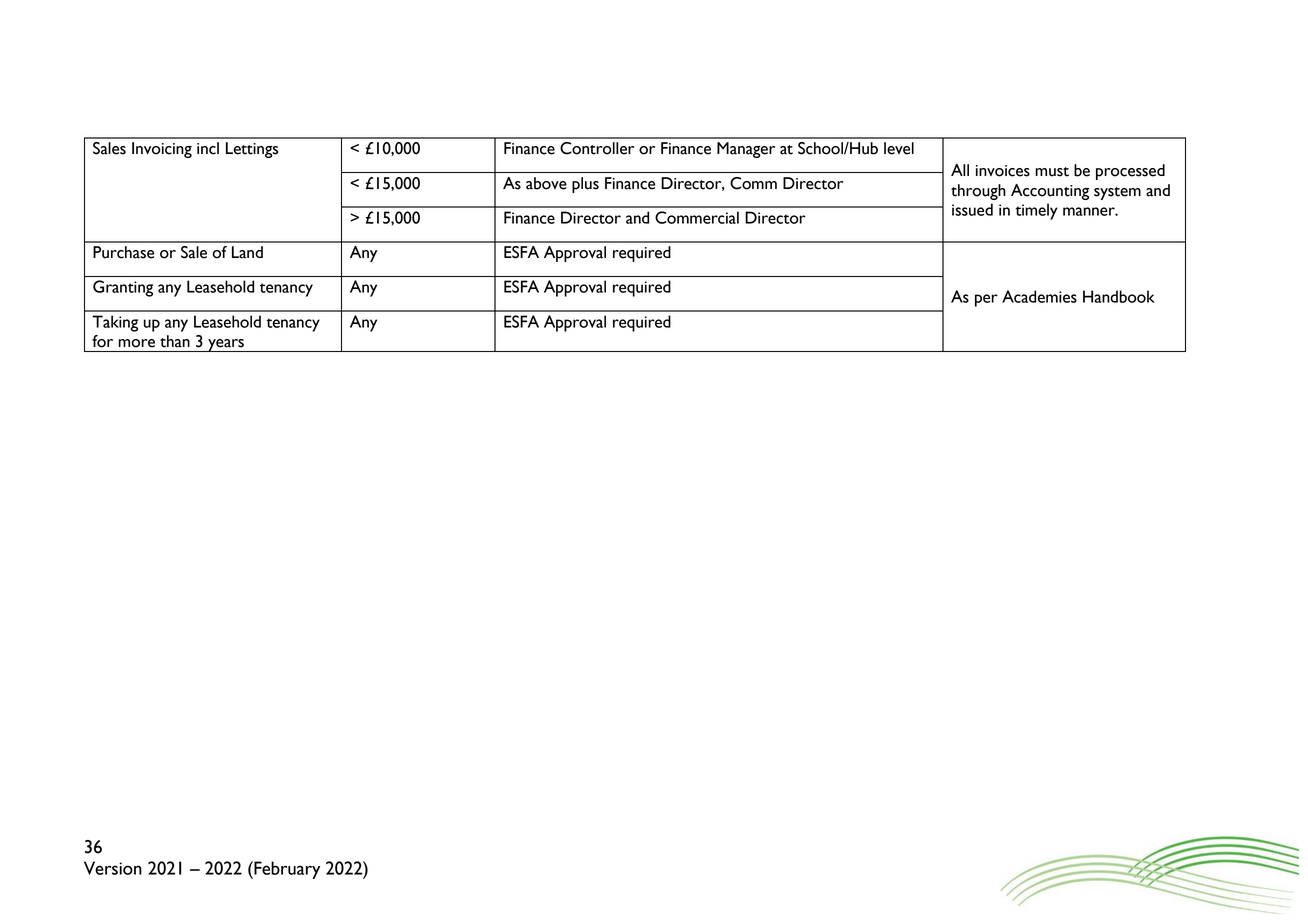  Describe the element at coordinates (1037, 211) in the screenshot. I see `timely` at that location.
